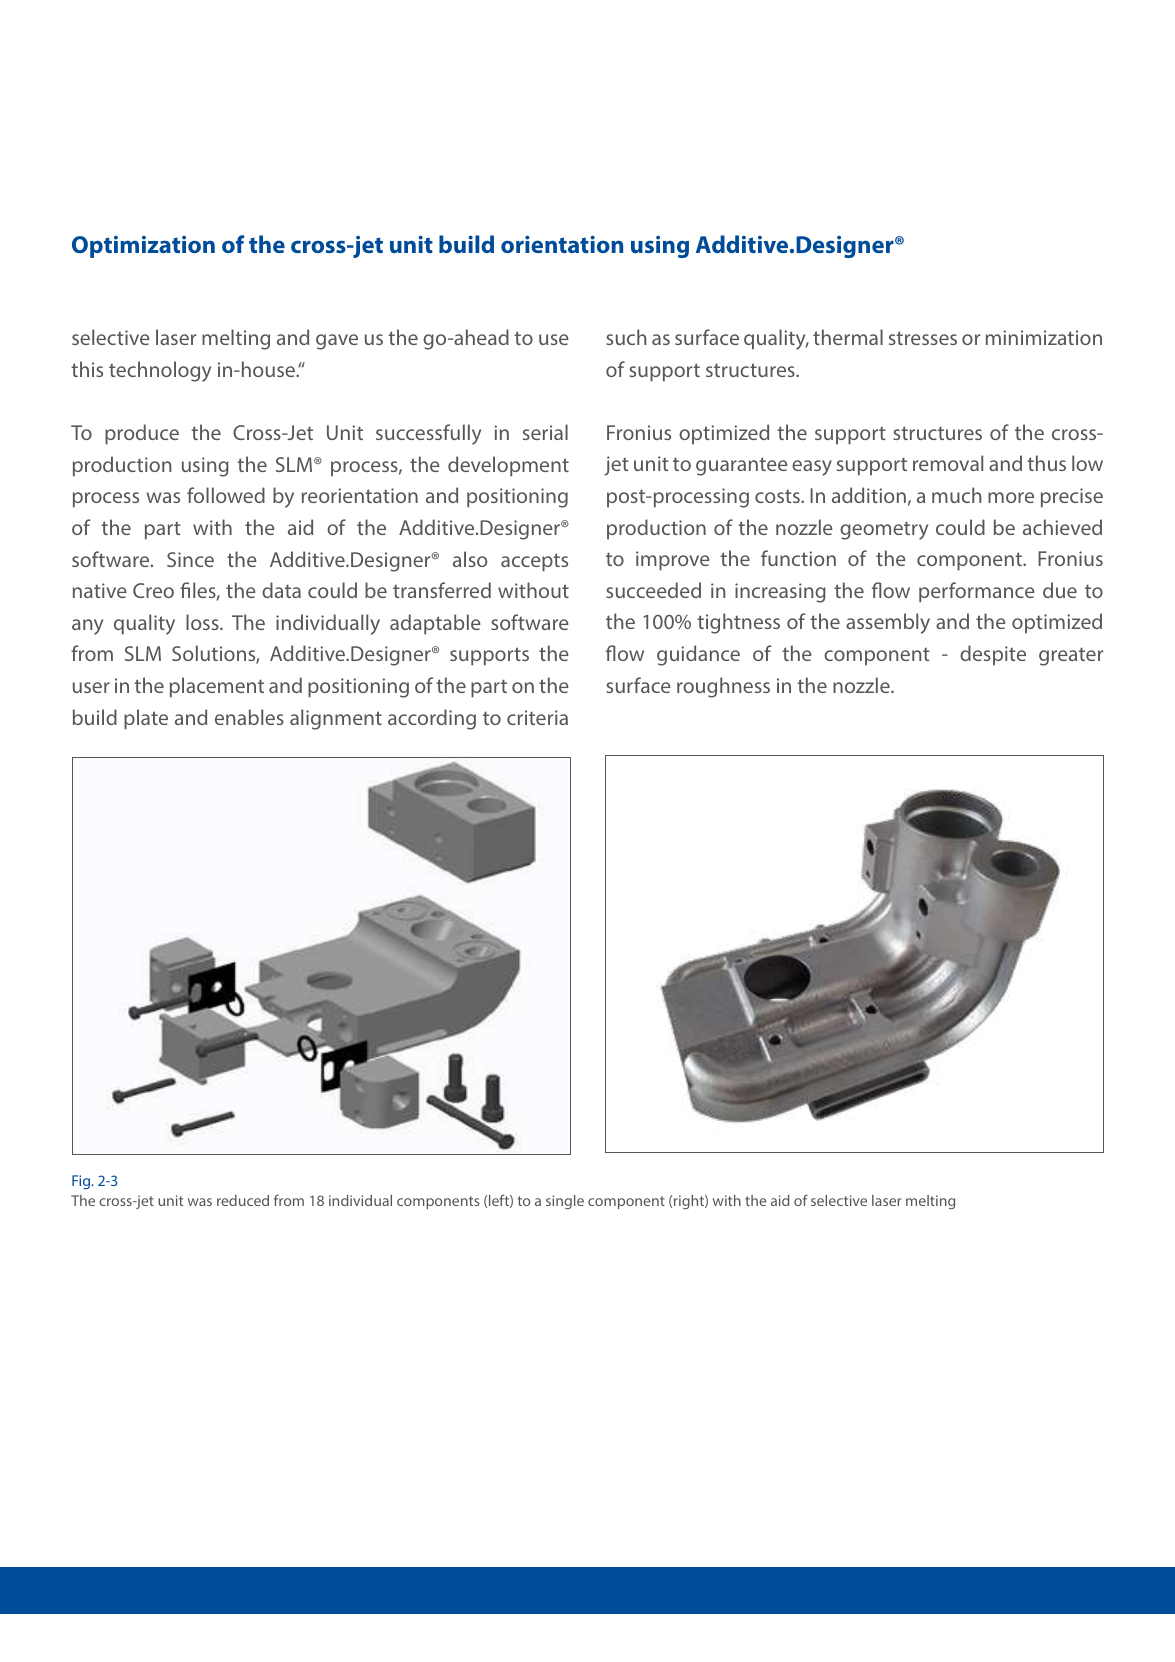 The image size is (1175, 1662). Describe the element at coordinates (626, 337) in the page. I see `such` at that location.
